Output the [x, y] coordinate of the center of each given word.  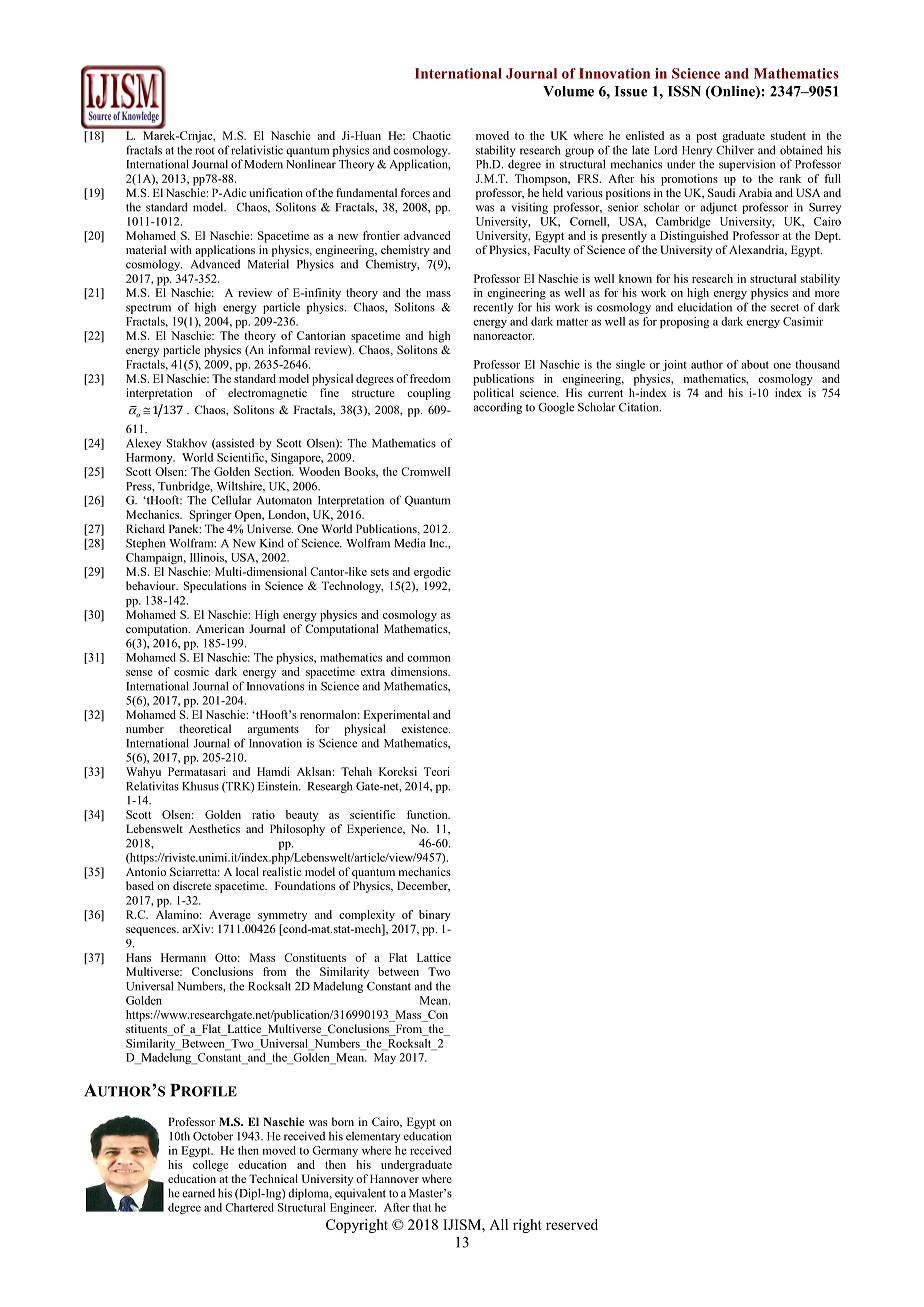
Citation [640, 407]
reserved [572, 1224]
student [788, 135]
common [428, 658]
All [498, 1224]
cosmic [191, 671]
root [205, 151]
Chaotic [431, 135]
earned [198, 1193]
